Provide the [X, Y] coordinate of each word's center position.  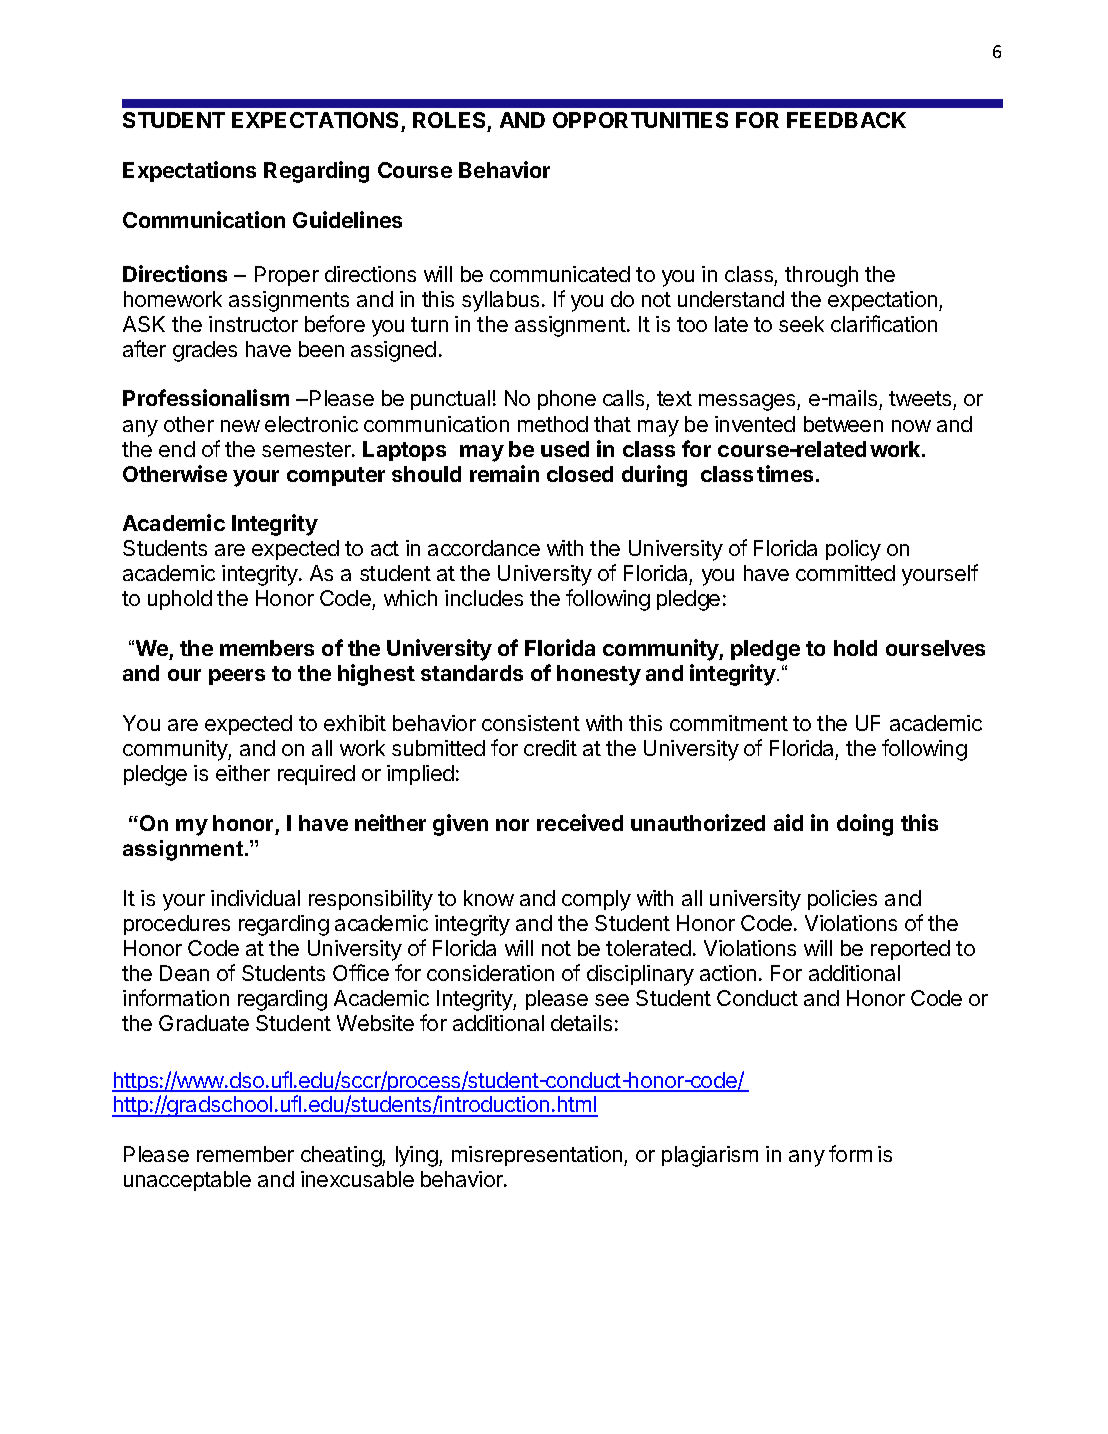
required [316, 775]
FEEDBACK [846, 120]
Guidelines [347, 219]
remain [504, 473]
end [177, 449]
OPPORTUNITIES [640, 120]
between [843, 424]
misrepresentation [538, 1156]
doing [865, 825]
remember [245, 1154]
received [580, 822]
